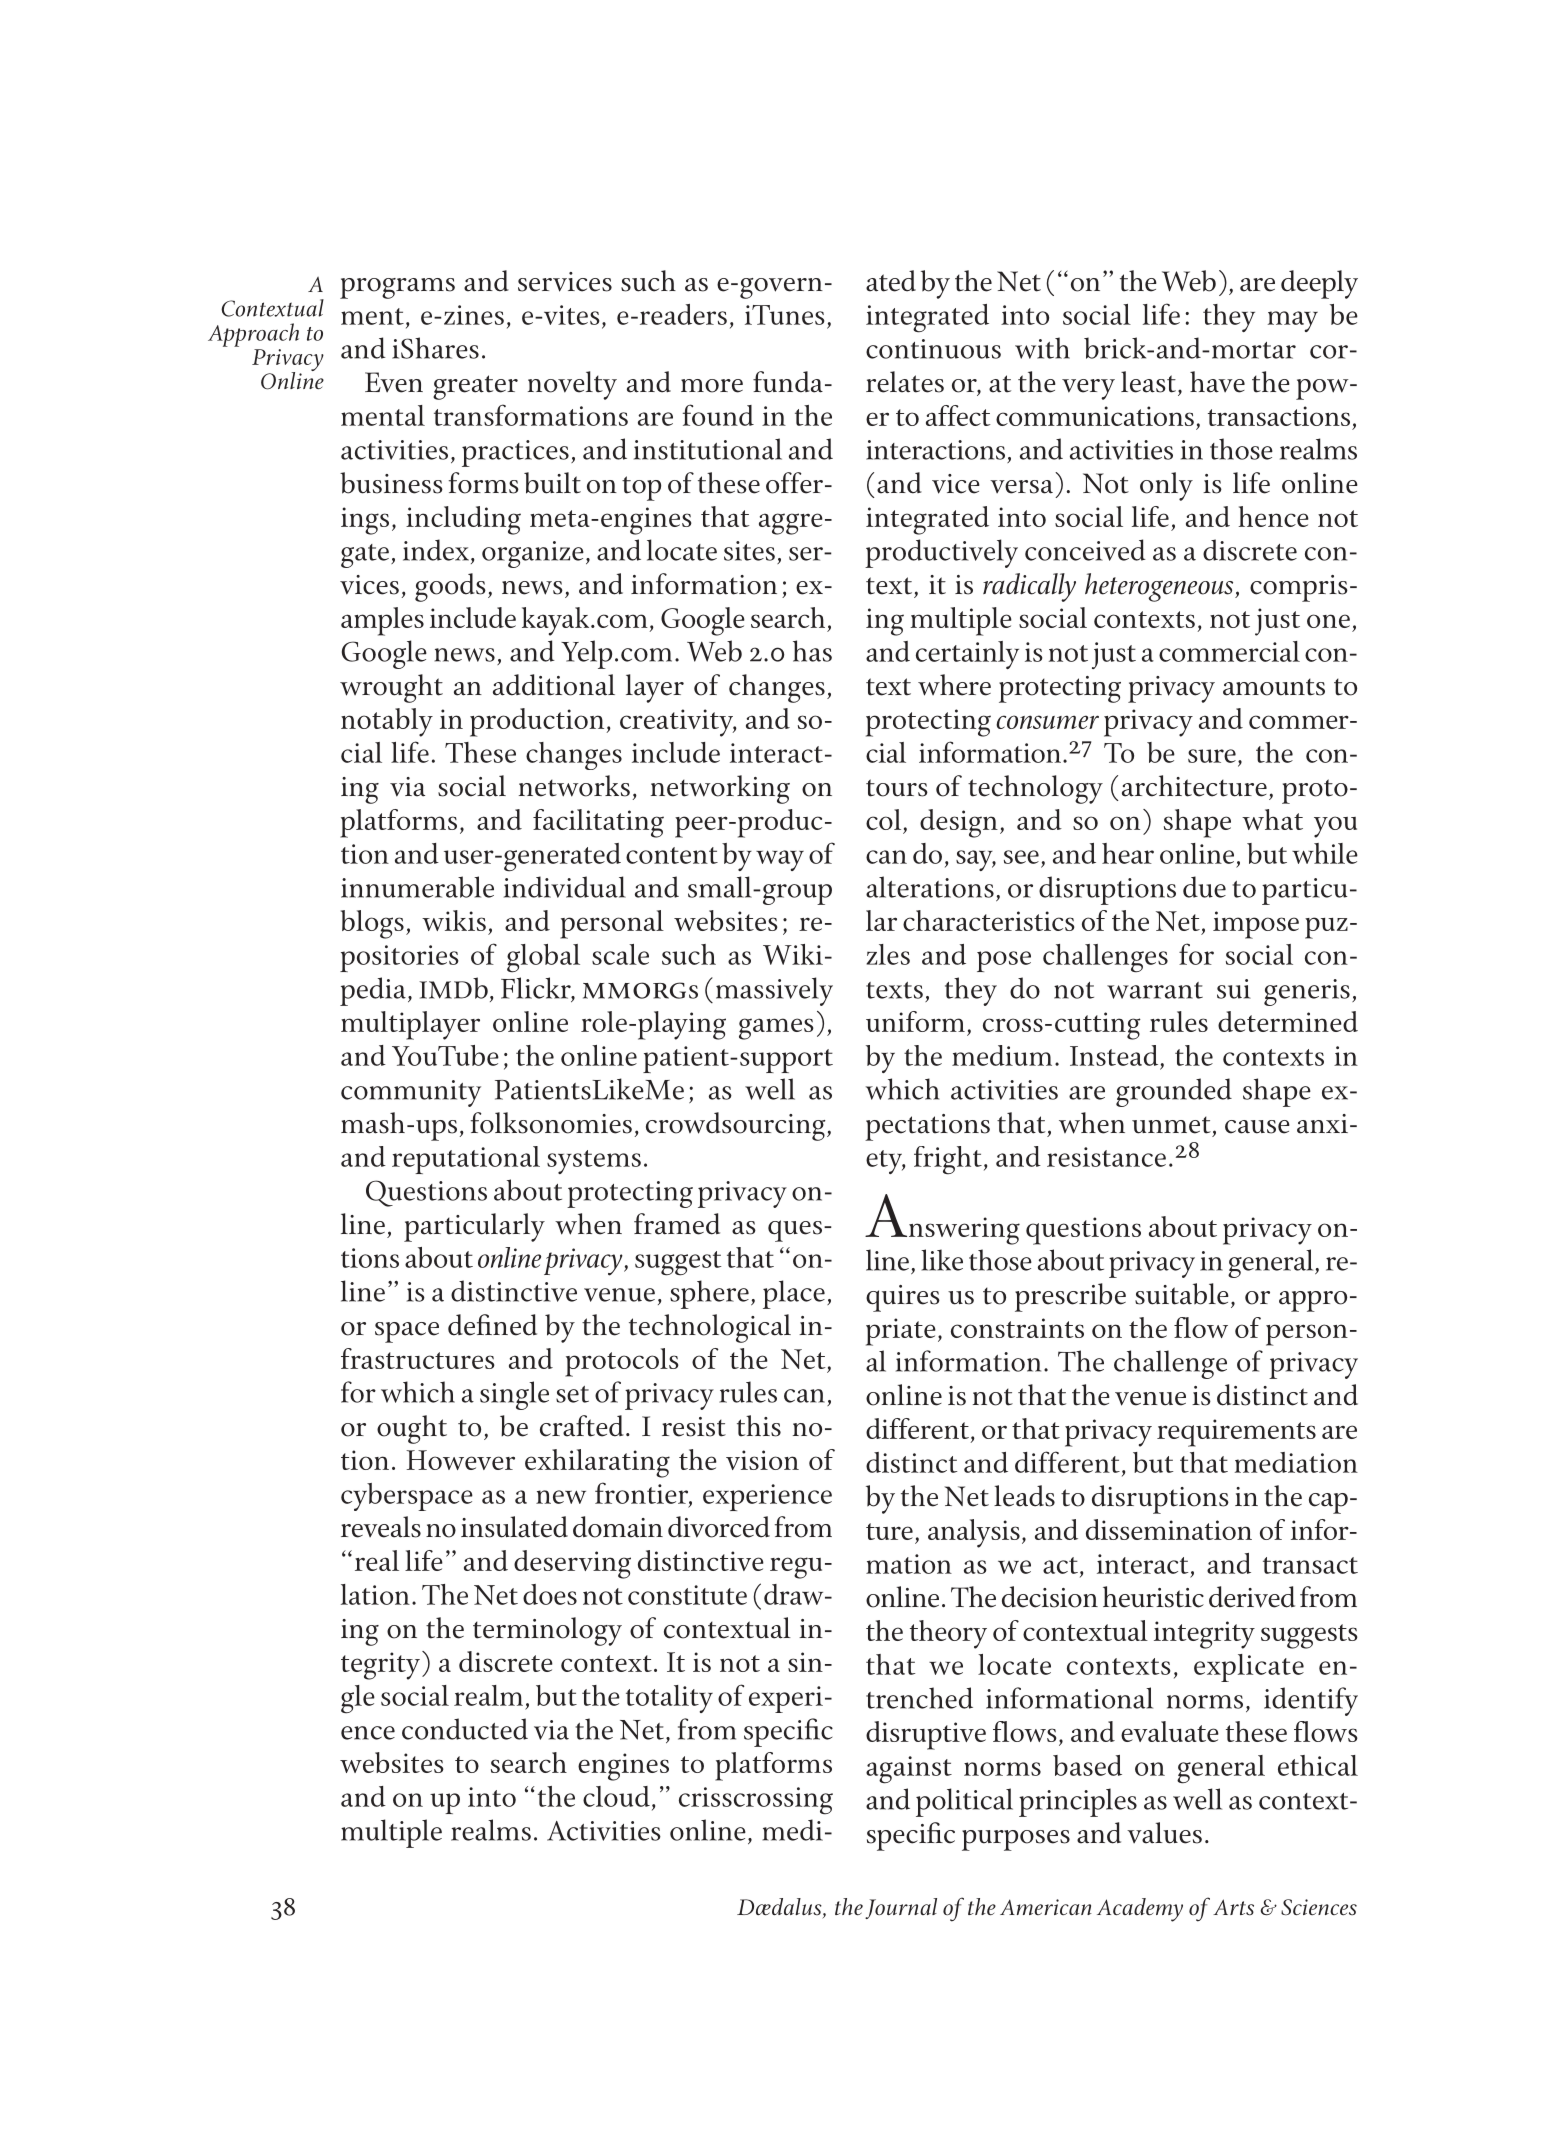  What do you see at coordinates (901, 1908) in the screenshot?
I see `Journal` at bounding box center [901, 1908].
